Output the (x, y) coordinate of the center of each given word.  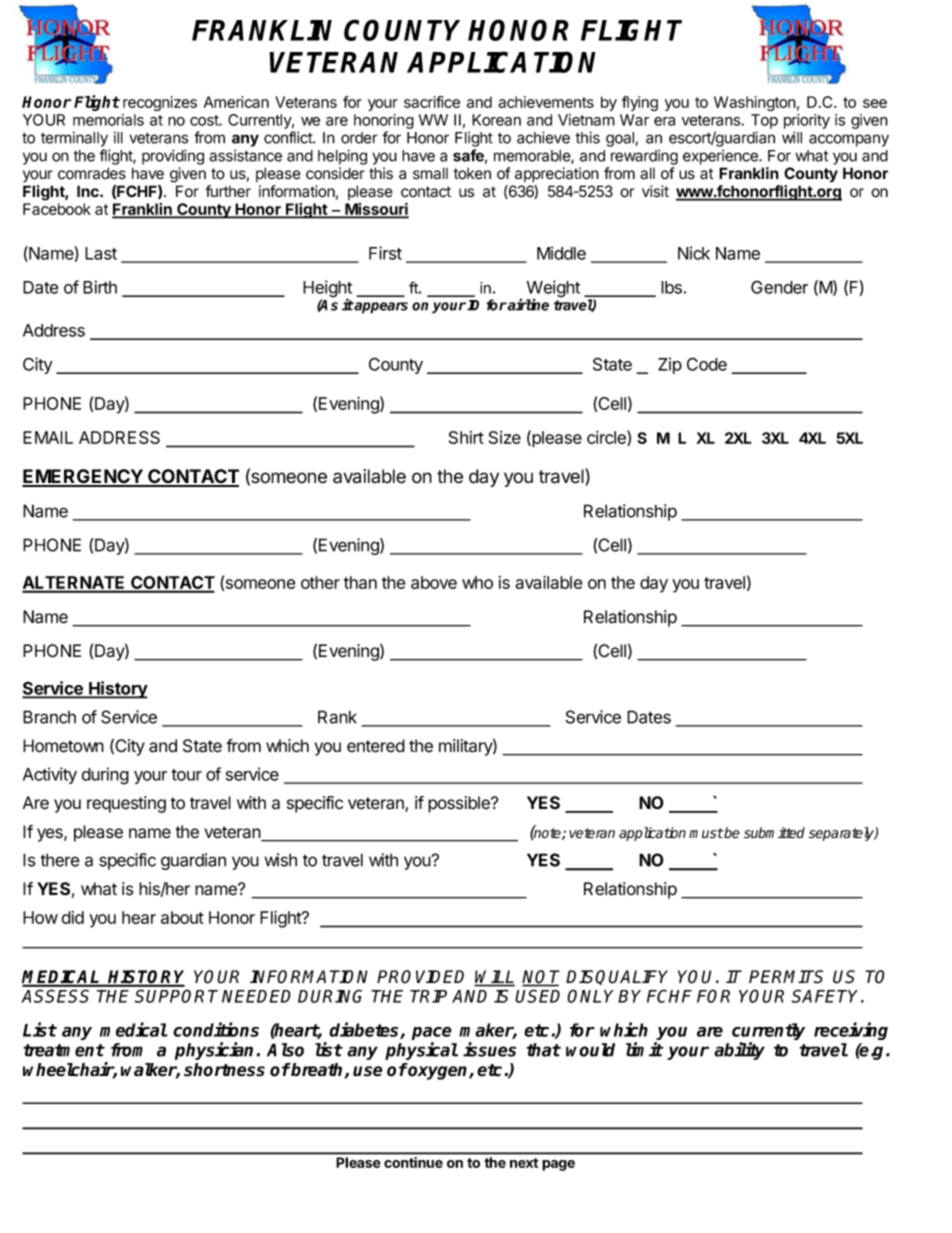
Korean (496, 120)
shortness (224, 1070)
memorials (108, 120)
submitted (774, 833)
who (477, 582)
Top (764, 121)
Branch (49, 717)
